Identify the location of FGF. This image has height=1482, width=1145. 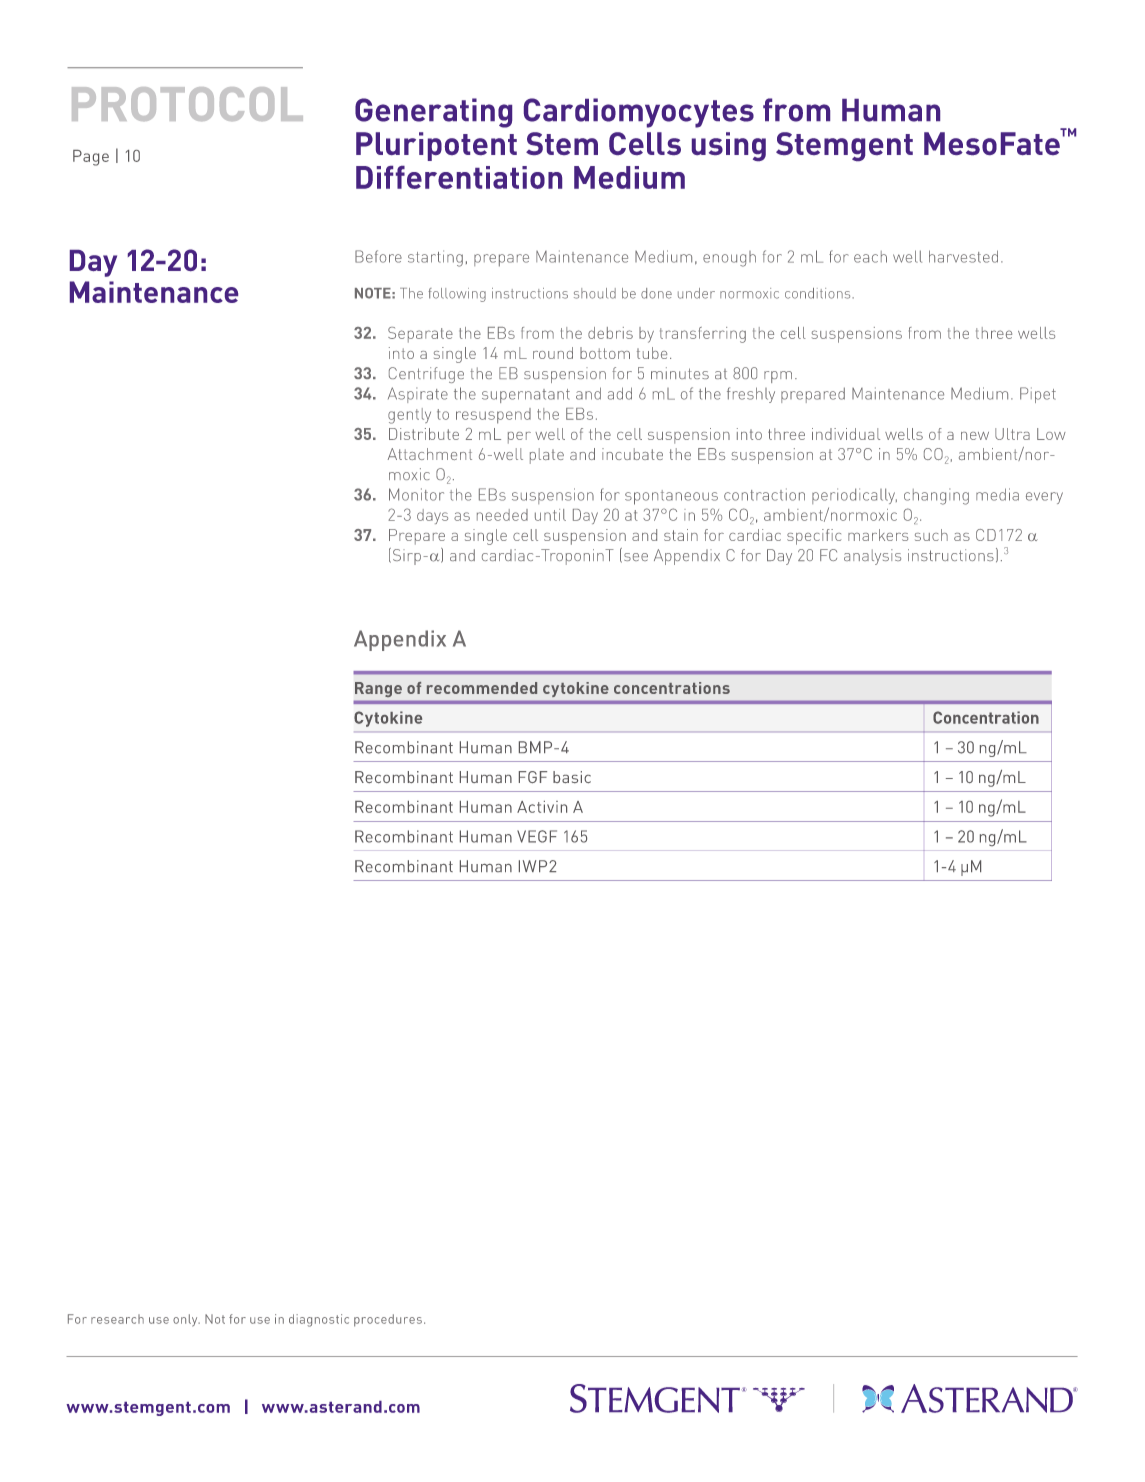
(533, 777).
